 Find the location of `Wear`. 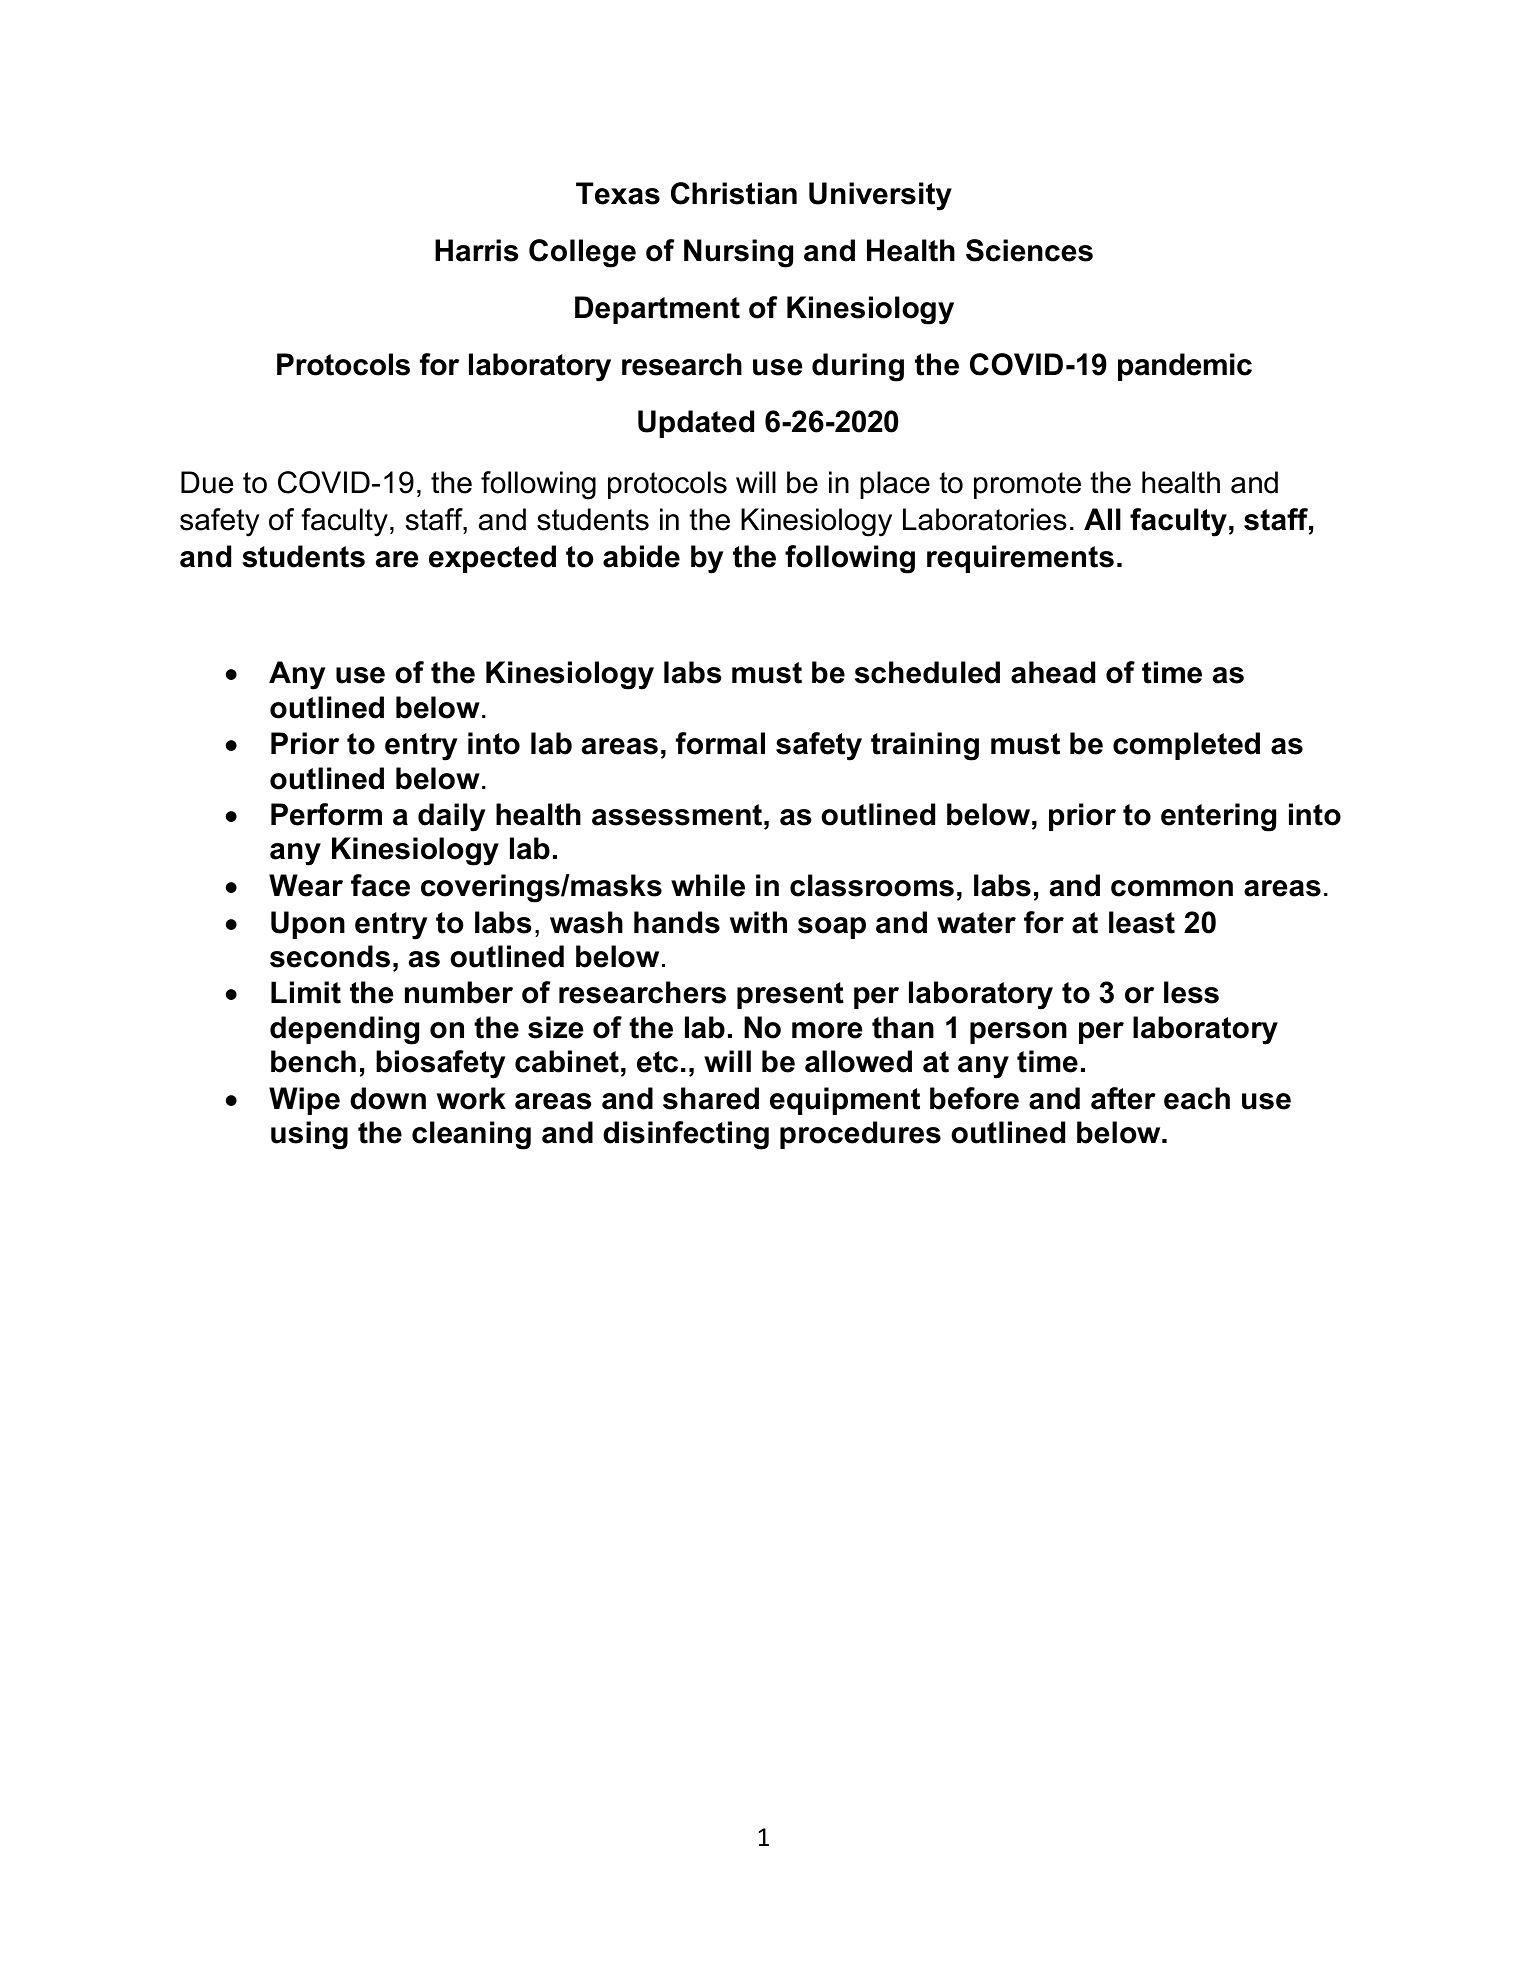

Wear is located at coordinates (306, 885).
